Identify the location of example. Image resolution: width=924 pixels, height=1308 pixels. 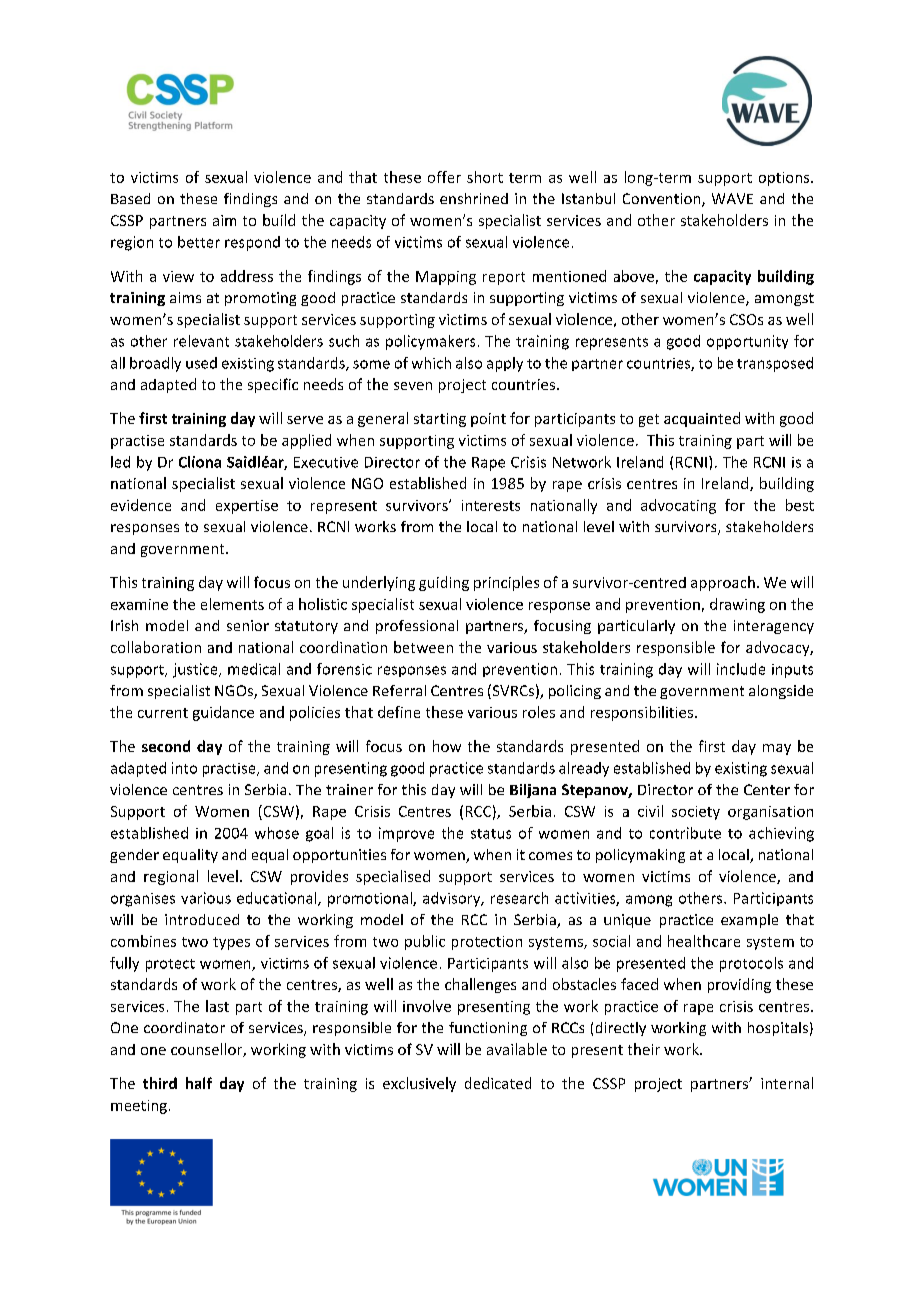
(749, 921).
